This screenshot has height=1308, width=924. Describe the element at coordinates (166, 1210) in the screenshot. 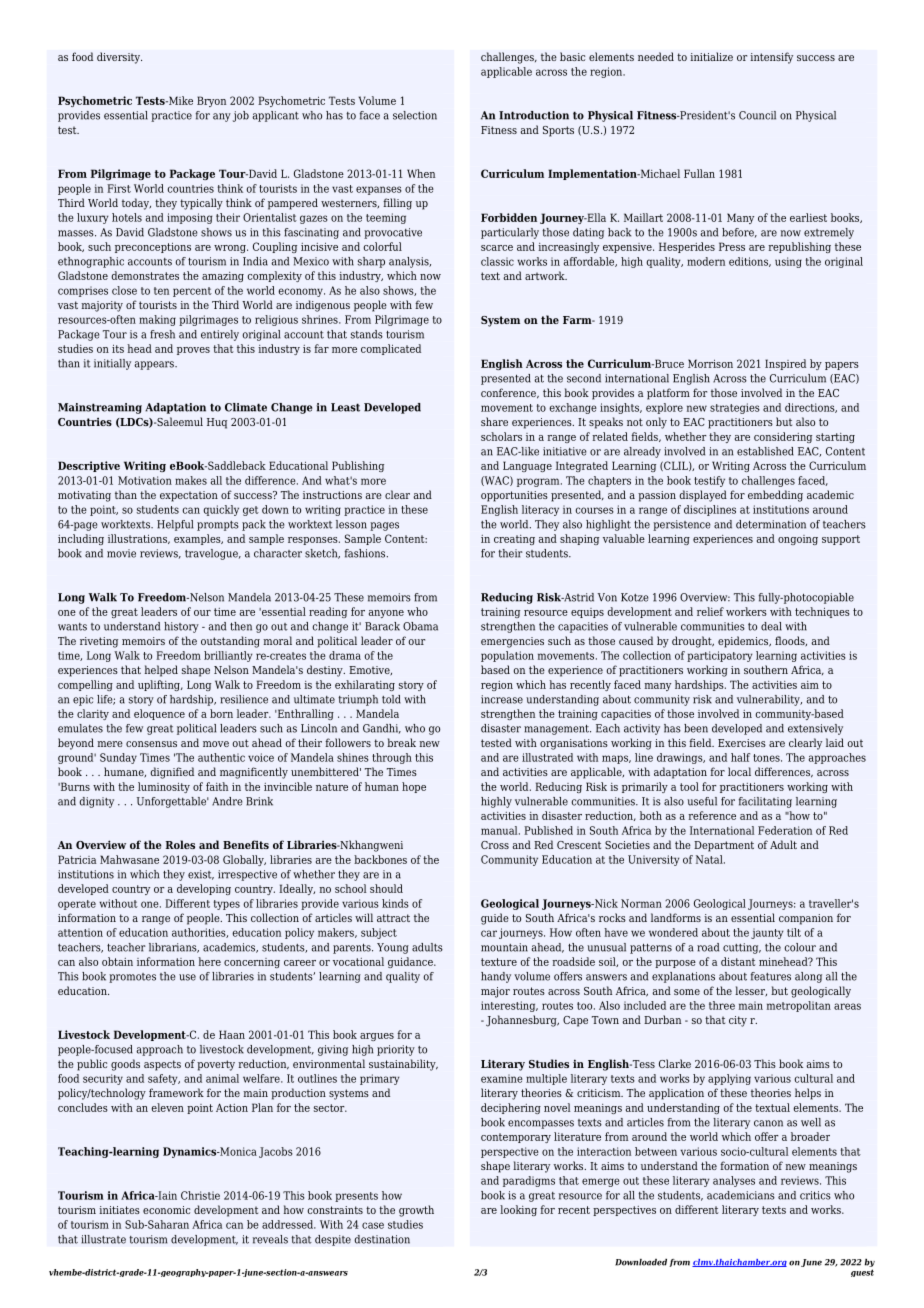

I see `economic` at that location.
